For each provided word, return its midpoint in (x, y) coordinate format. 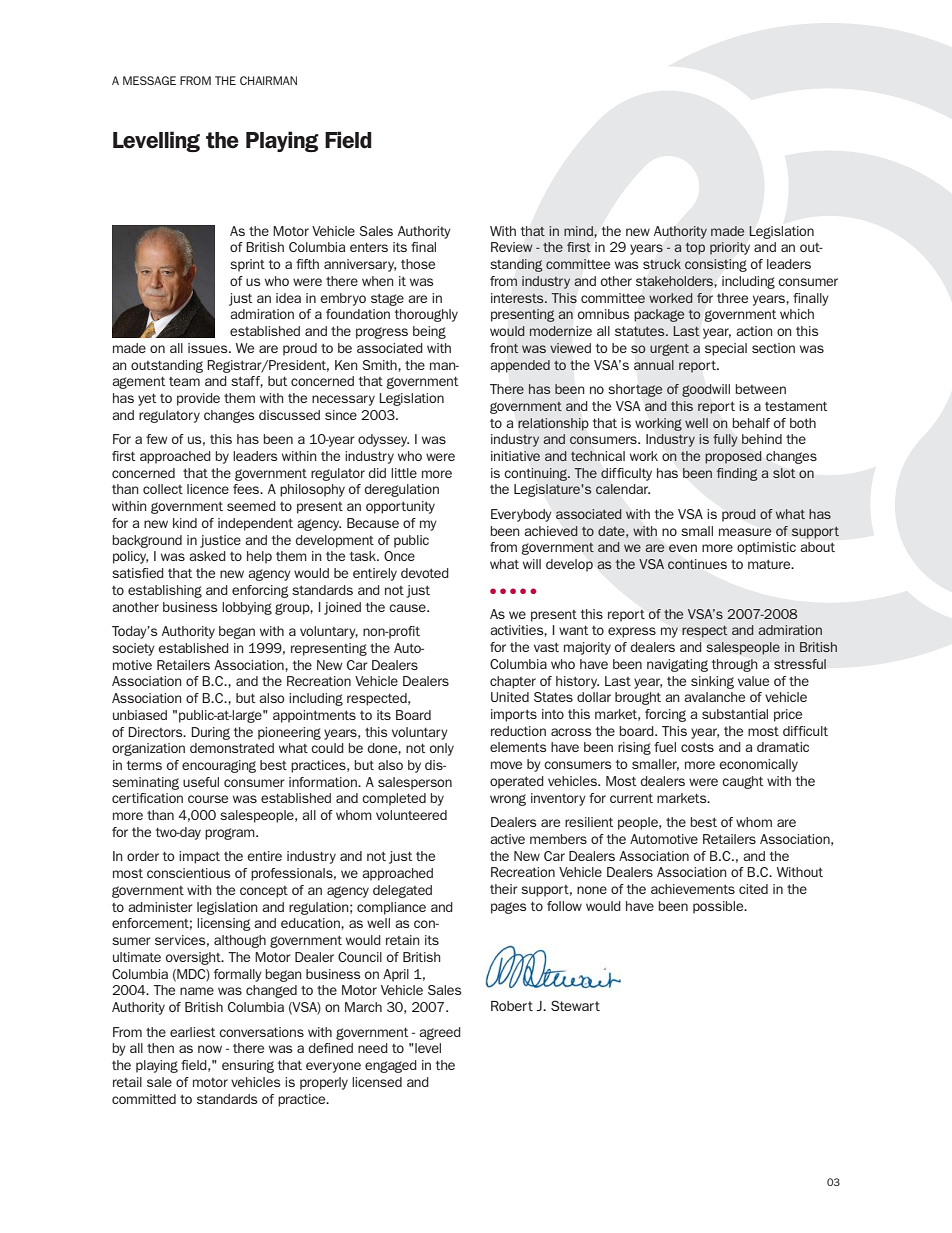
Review (512, 247)
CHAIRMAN (268, 80)
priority (730, 248)
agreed (440, 1033)
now (210, 1049)
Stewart (575, 1005)
